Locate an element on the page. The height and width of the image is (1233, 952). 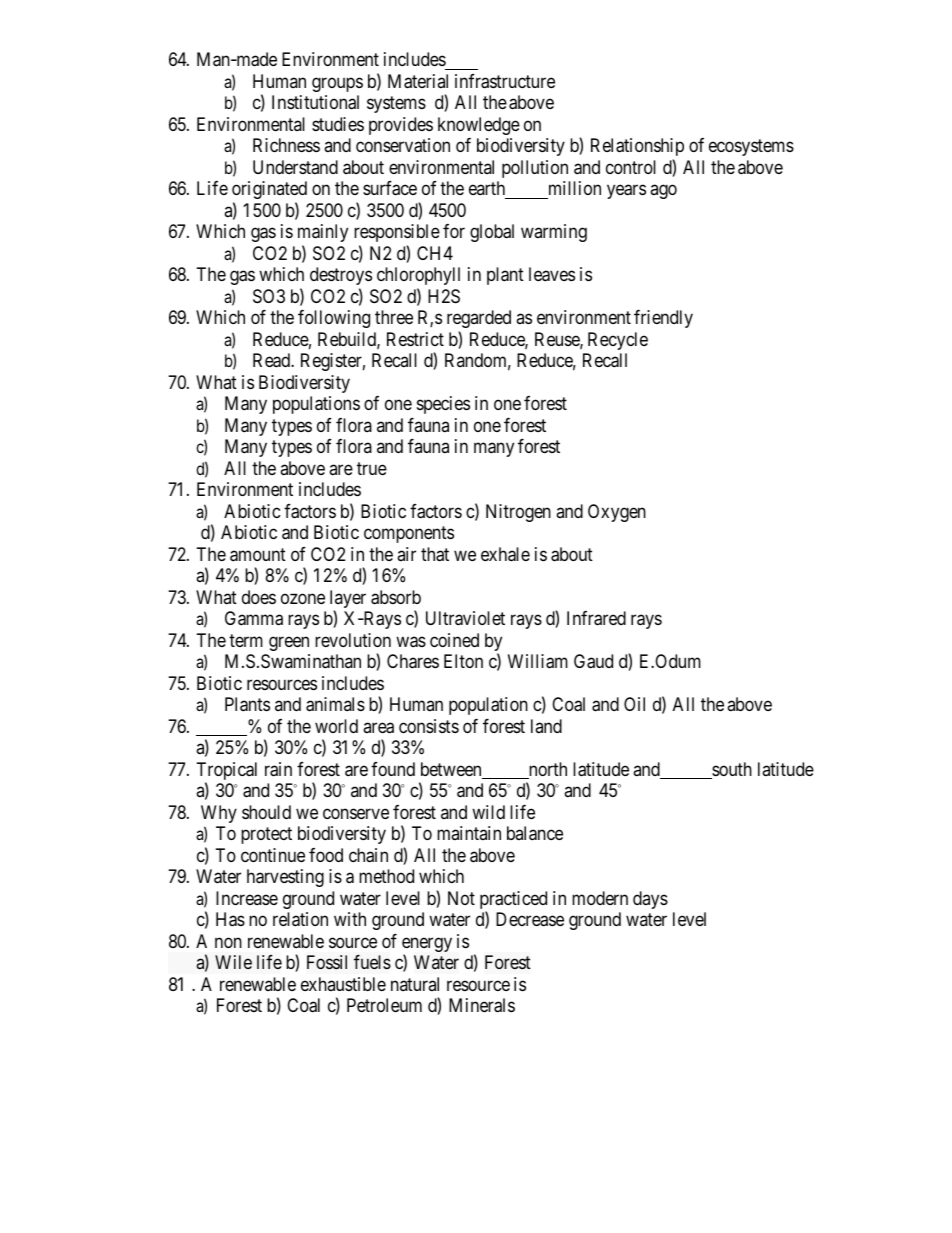
Institutional is located at coordinates (315, 102).
